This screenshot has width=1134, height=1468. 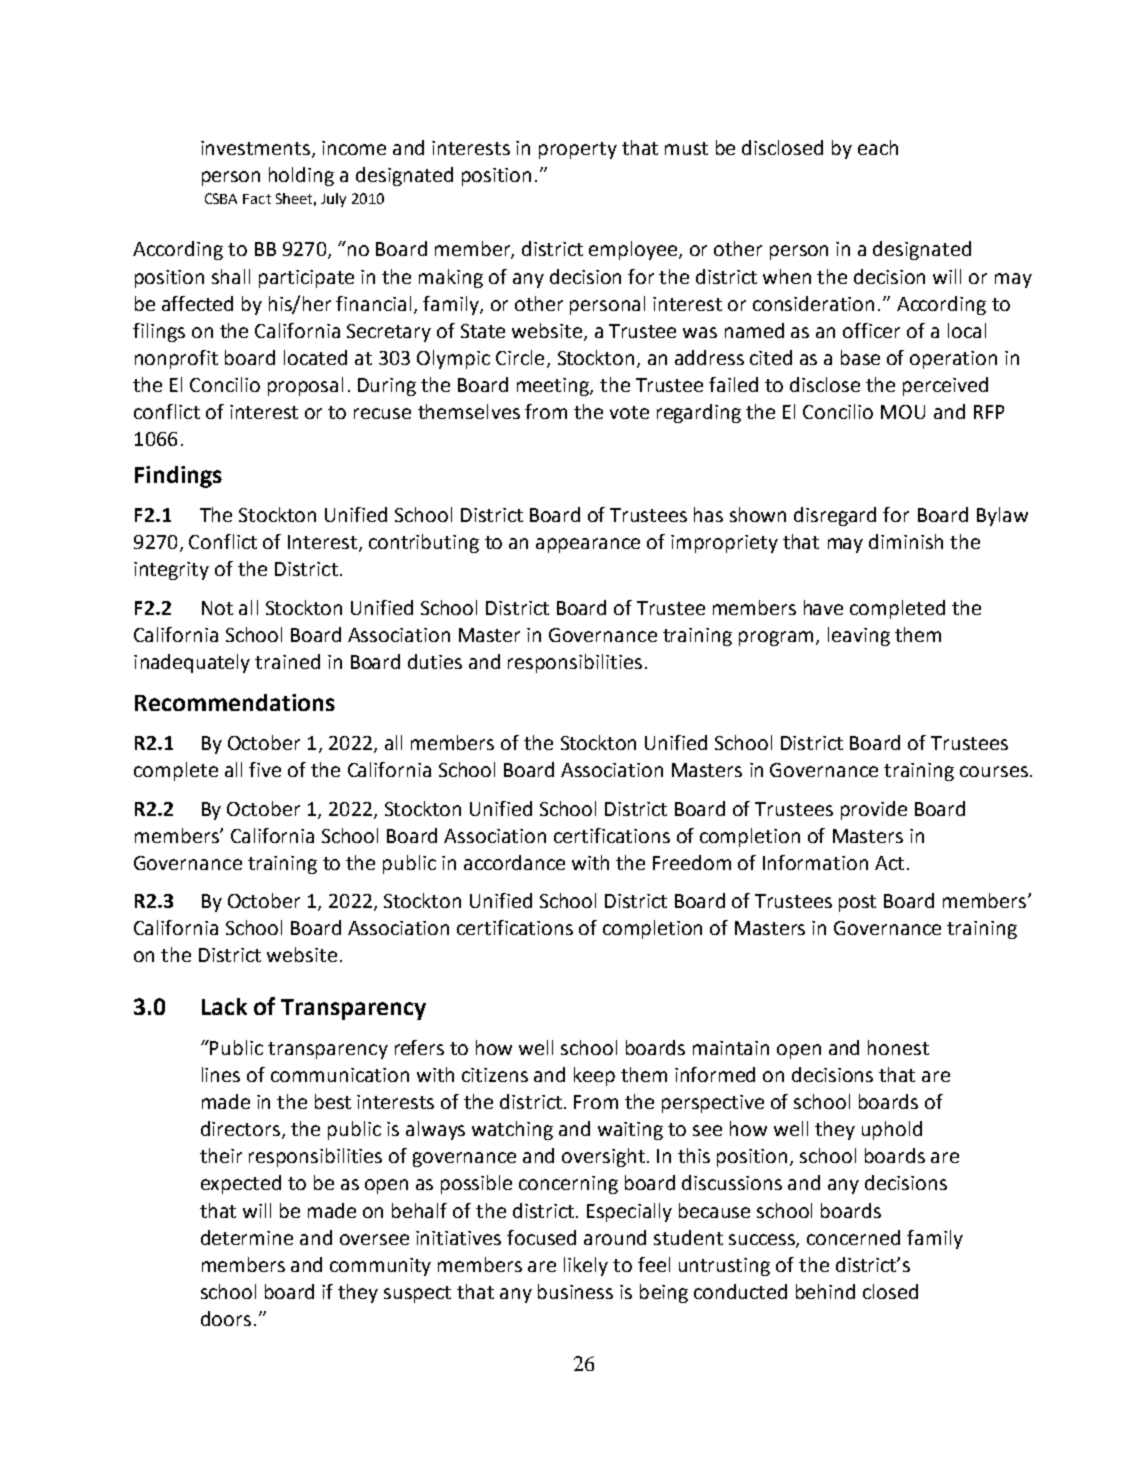 I want to click on Fact, so click(x=257, y=199).
